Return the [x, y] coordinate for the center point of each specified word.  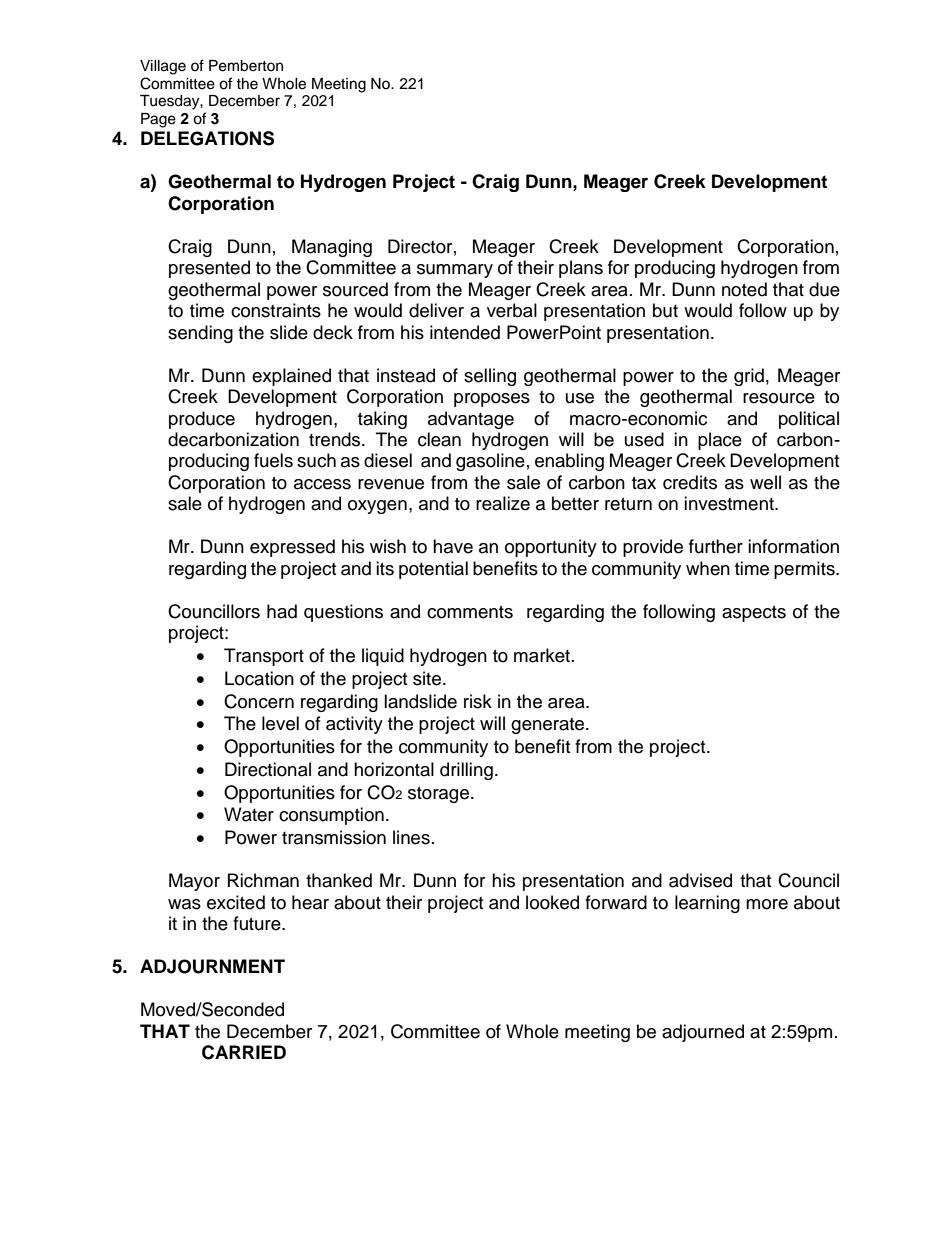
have [453, 546]
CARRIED [244, 1052]
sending [200, 334]
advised [700, 880]
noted [744, 289]
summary [455, 271]
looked [552, 902]
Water [249, 814]
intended [465, 332]
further [716, 546]
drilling [466, 771]
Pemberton [246, 66]
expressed [292, 548]
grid [749, 377]
